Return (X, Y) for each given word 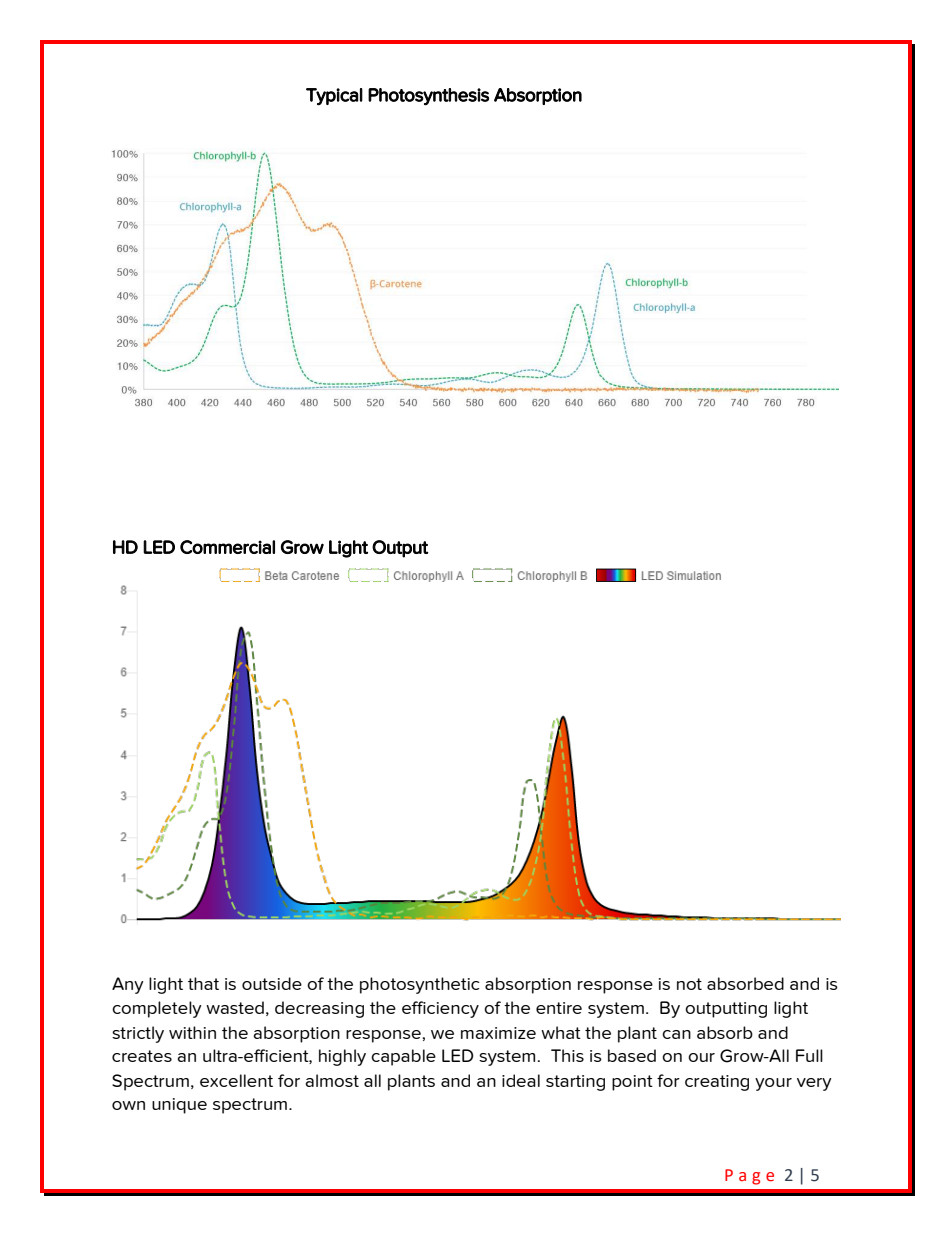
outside (272, 983)
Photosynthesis (428, 97)
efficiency (440, 1009)
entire (559, 1008)
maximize (498, 1033)
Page (749, 1177)
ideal (521, 1080)
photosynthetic (419, 985)
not (689, 984)
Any (127, 985)
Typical (334, 97)
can (676, 1034)
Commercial (227, 547)
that (203, 983)
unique (179, 1106)
